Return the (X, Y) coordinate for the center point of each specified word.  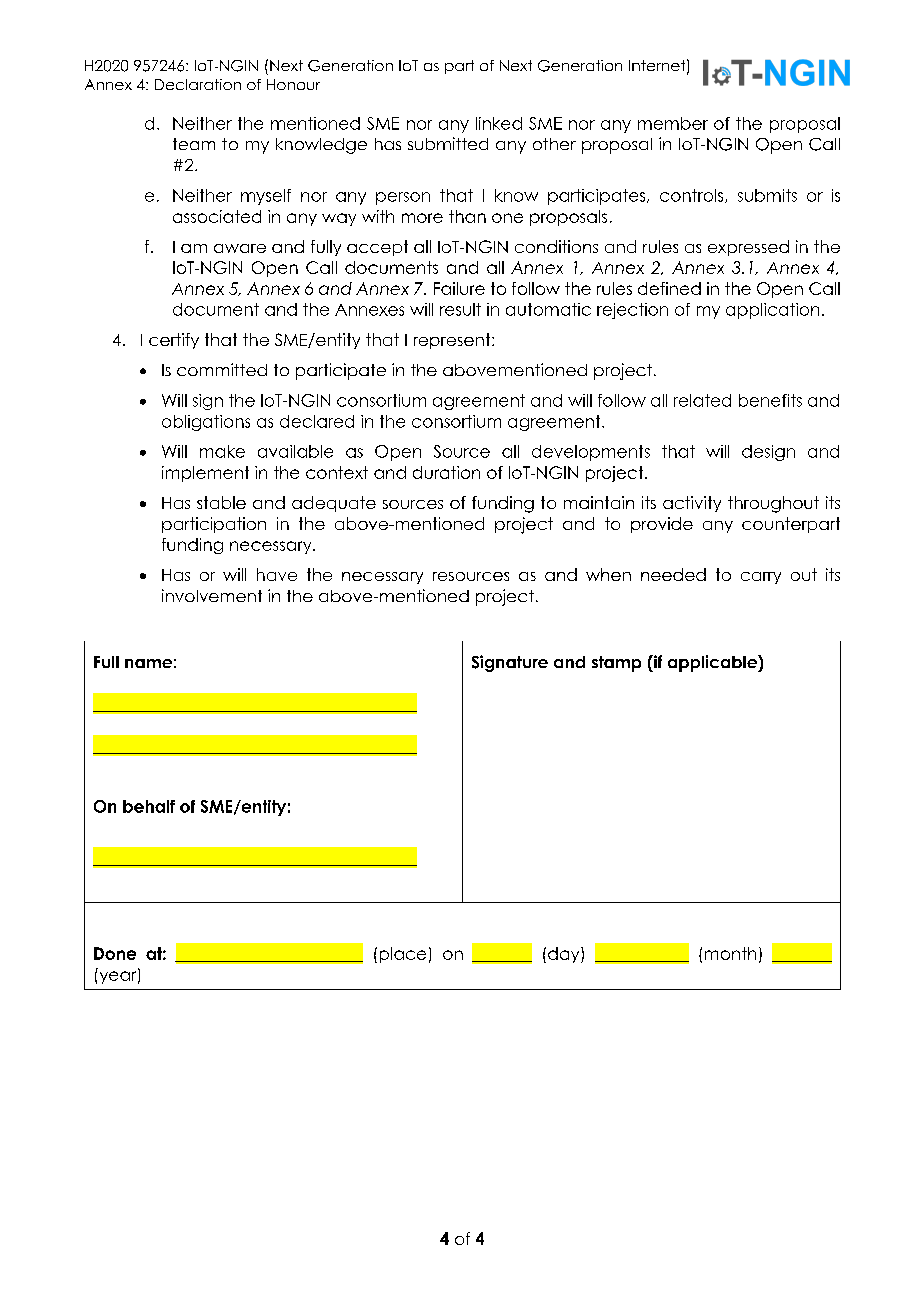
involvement (212, 595)
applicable (713, 663)
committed (222, 369)
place (403, 955)
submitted (448, 143)
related (702, 400)
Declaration (198, 84)
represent (453, 341)
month (730, 953)
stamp (616, 664)
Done (115, 953)
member (673, 123)
